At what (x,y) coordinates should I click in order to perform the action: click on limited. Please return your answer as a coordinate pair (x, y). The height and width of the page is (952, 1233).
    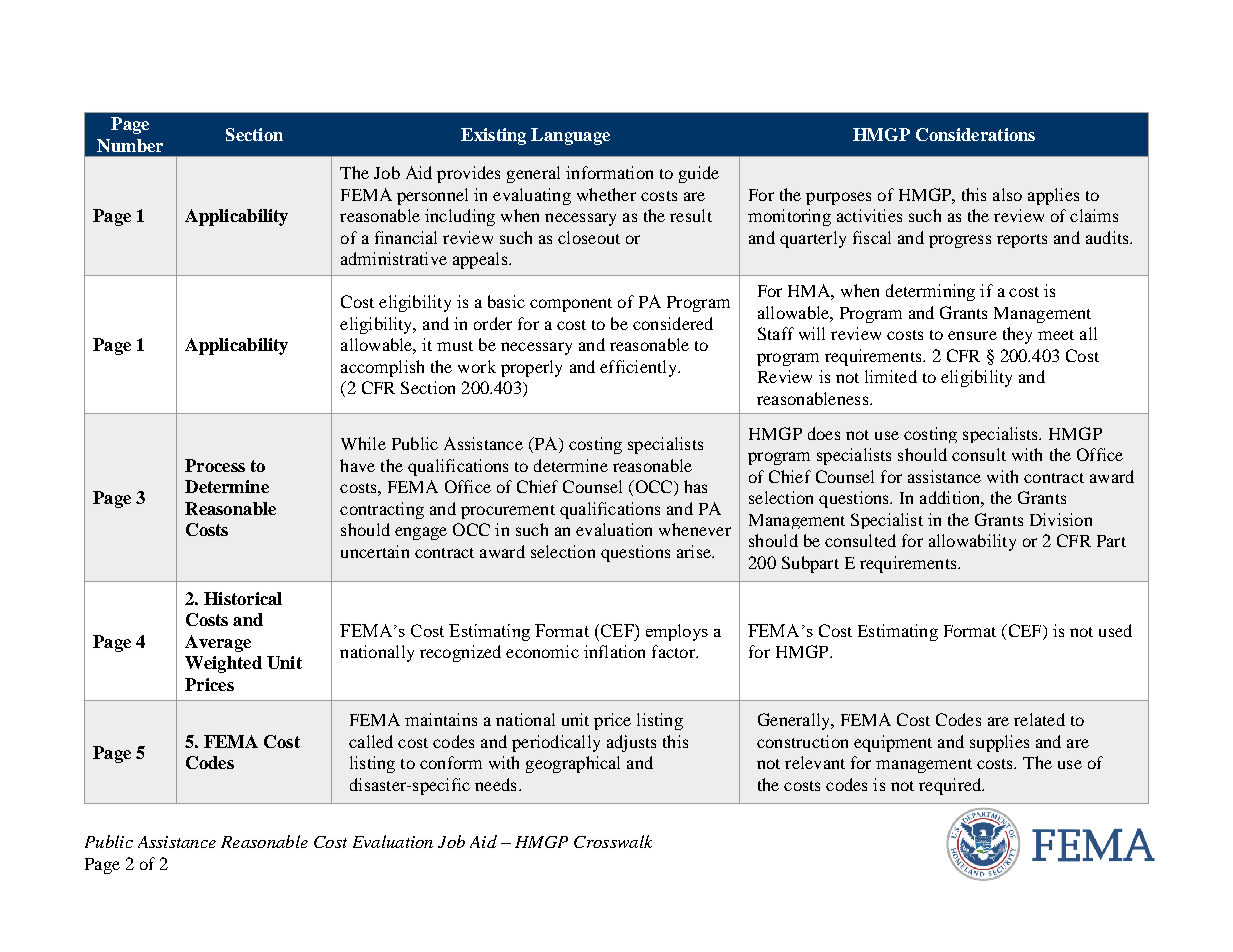
    Looking at the image, I should click on (891, 376).
